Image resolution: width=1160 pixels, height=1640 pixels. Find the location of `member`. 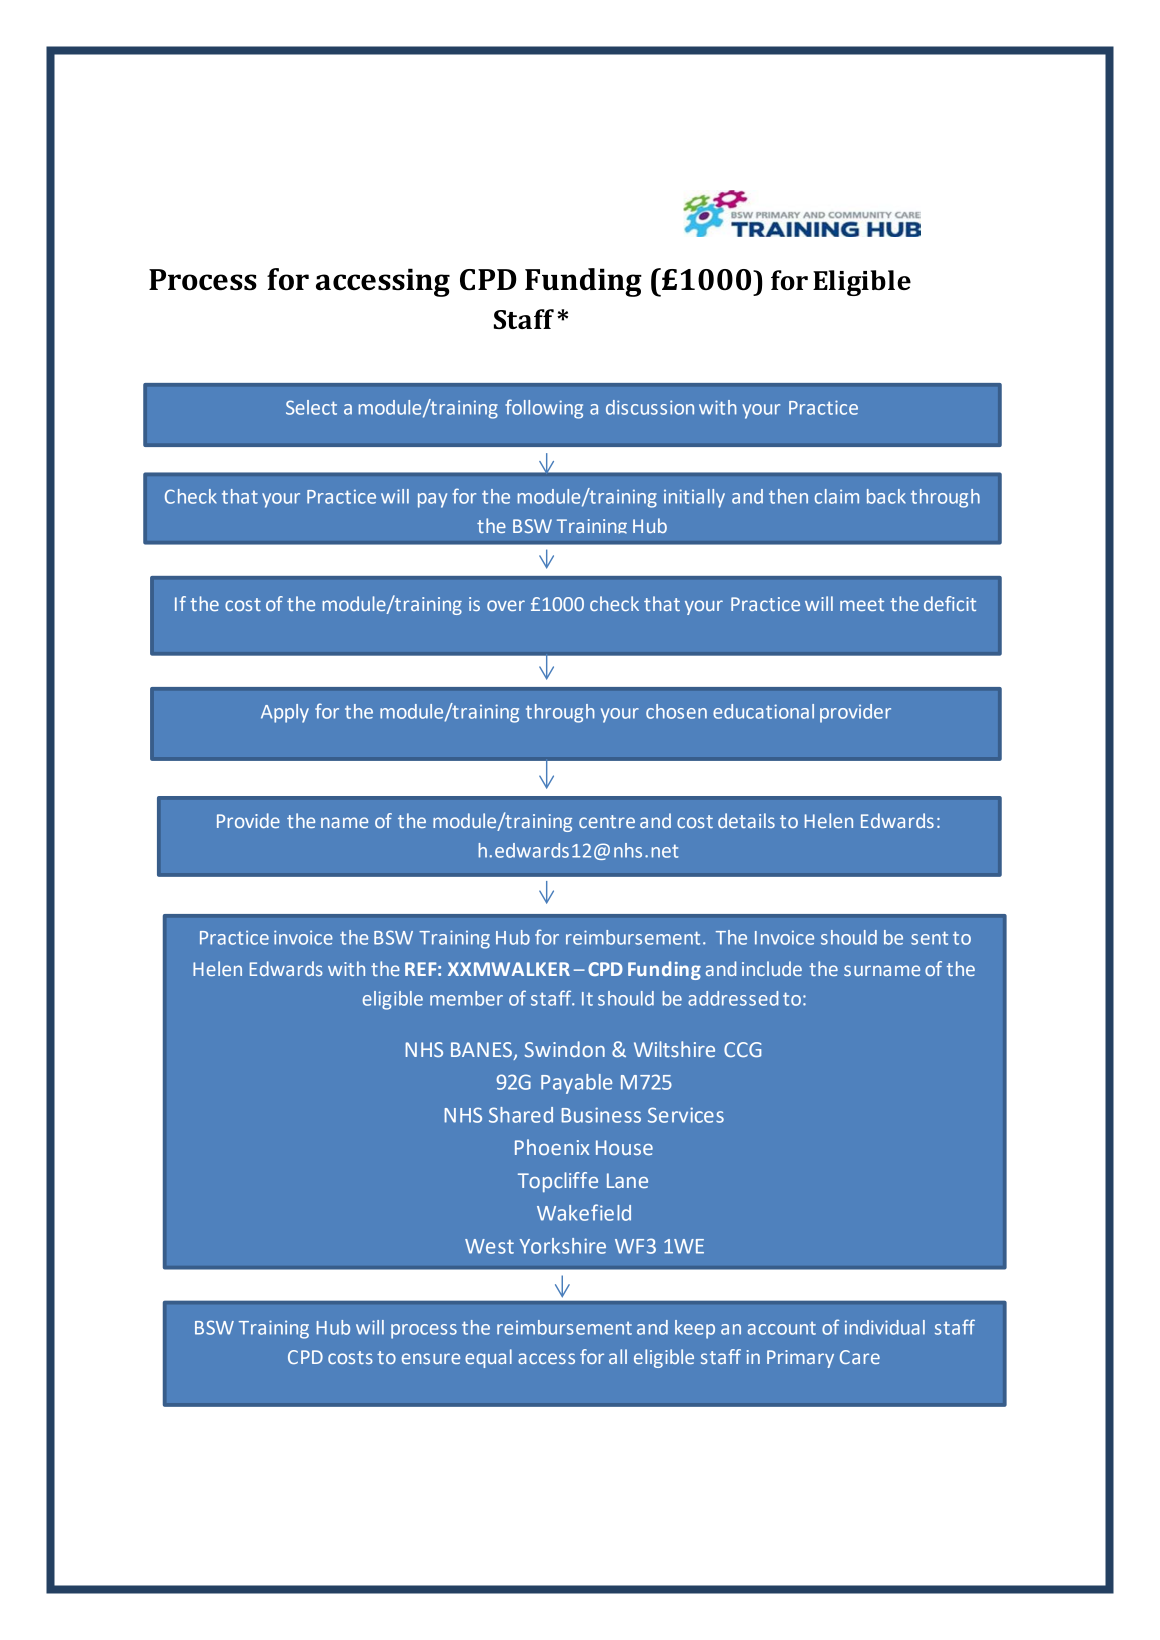

member is located at coordinates (466, 998).
